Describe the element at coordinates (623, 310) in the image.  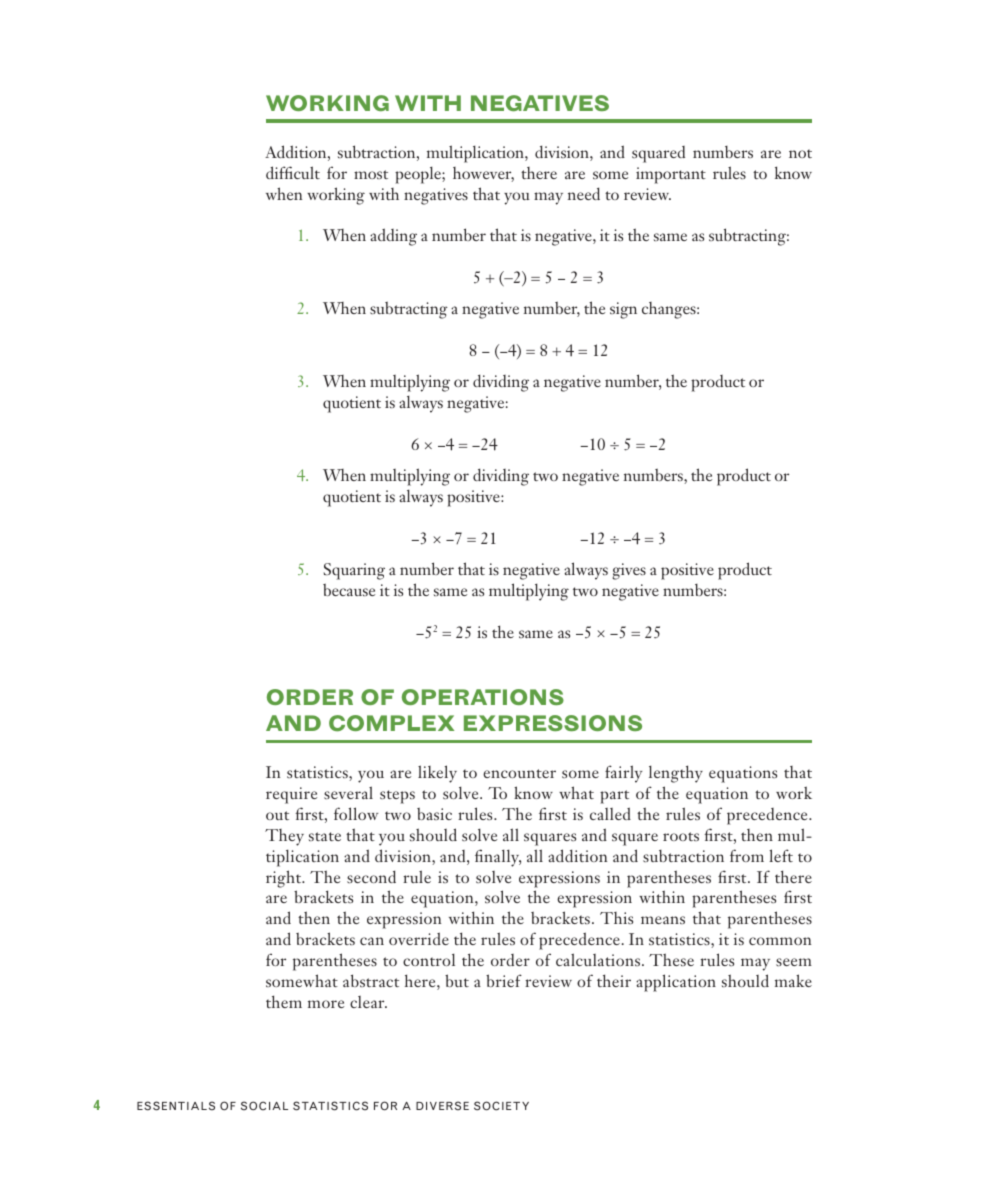
I see `sign` at that location.
